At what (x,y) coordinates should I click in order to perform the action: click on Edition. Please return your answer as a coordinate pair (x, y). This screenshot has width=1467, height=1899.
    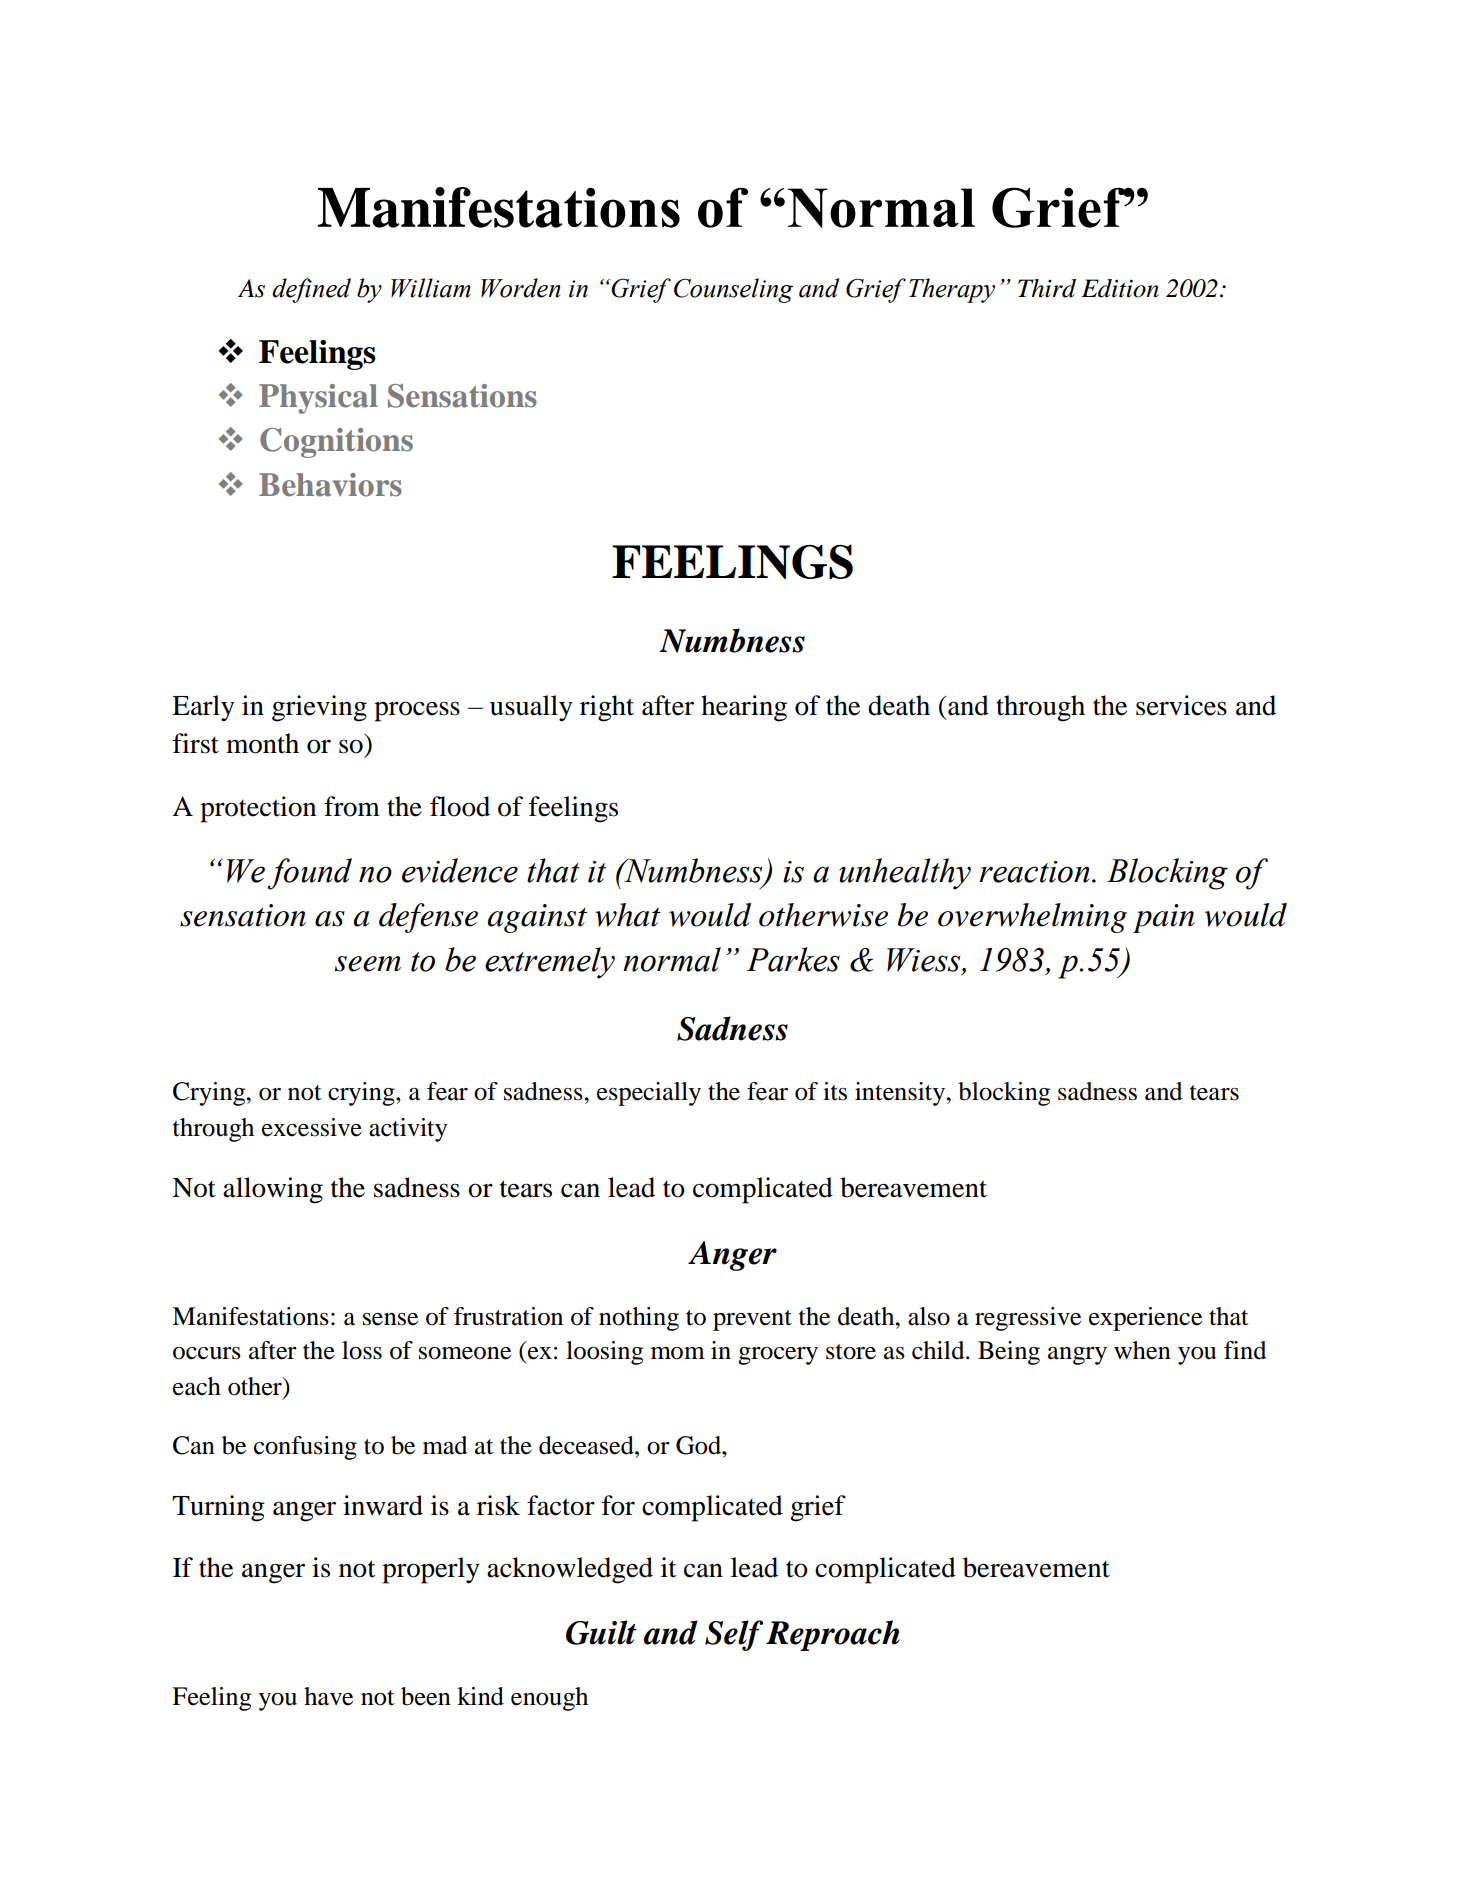
    Looking at the image, I should click on (1120, 288).
